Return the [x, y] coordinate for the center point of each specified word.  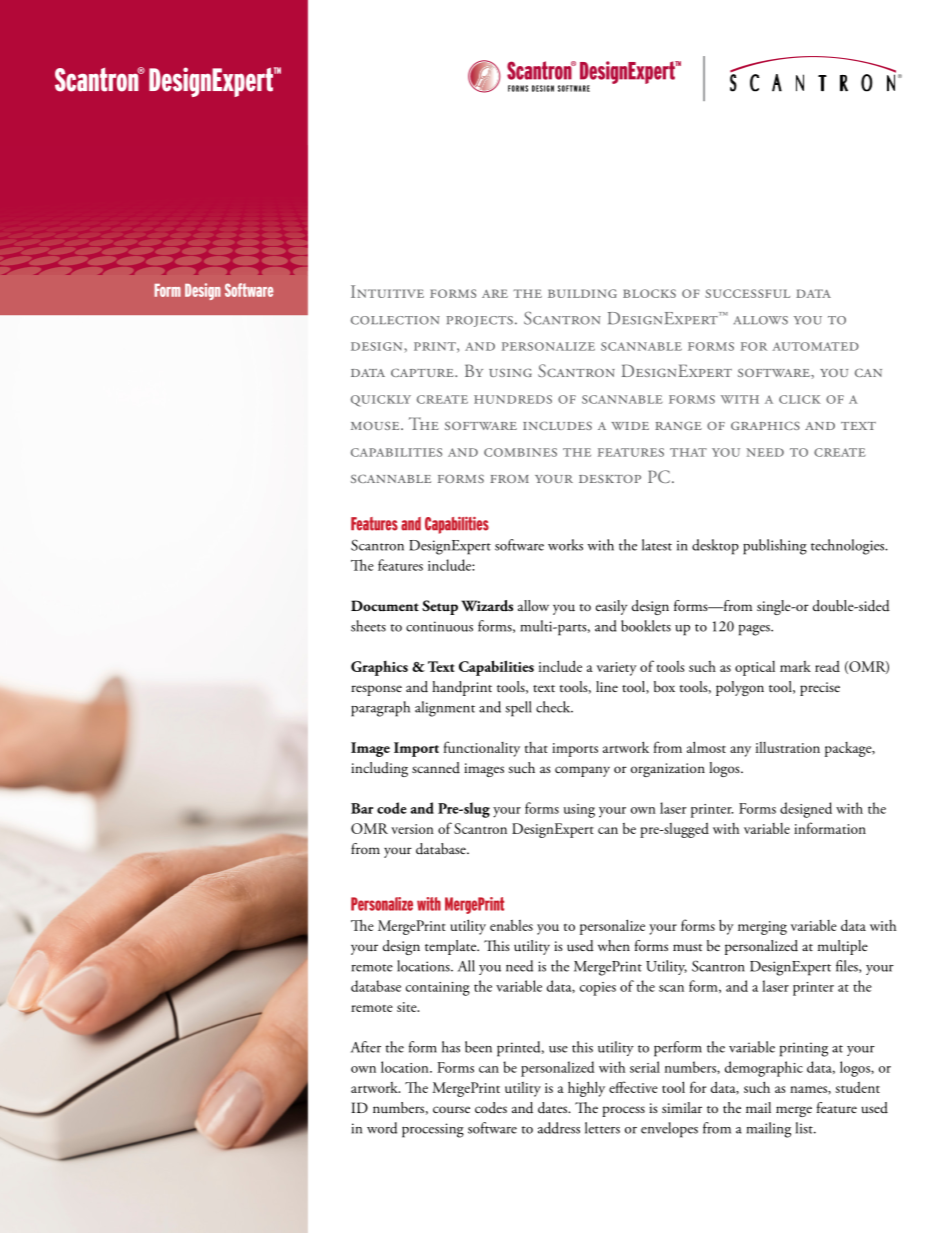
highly [586, 1089]
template [452, 947]
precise [820, 689]
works [565, 545]
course [451, 1110]
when [614, 945]
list [805, 1128]
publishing [775, 547]
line [607, 686]
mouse [376, 426]
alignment [445, 709]
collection [395, 320]
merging [762, 928]
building [582, 293]
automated [815, 346]
